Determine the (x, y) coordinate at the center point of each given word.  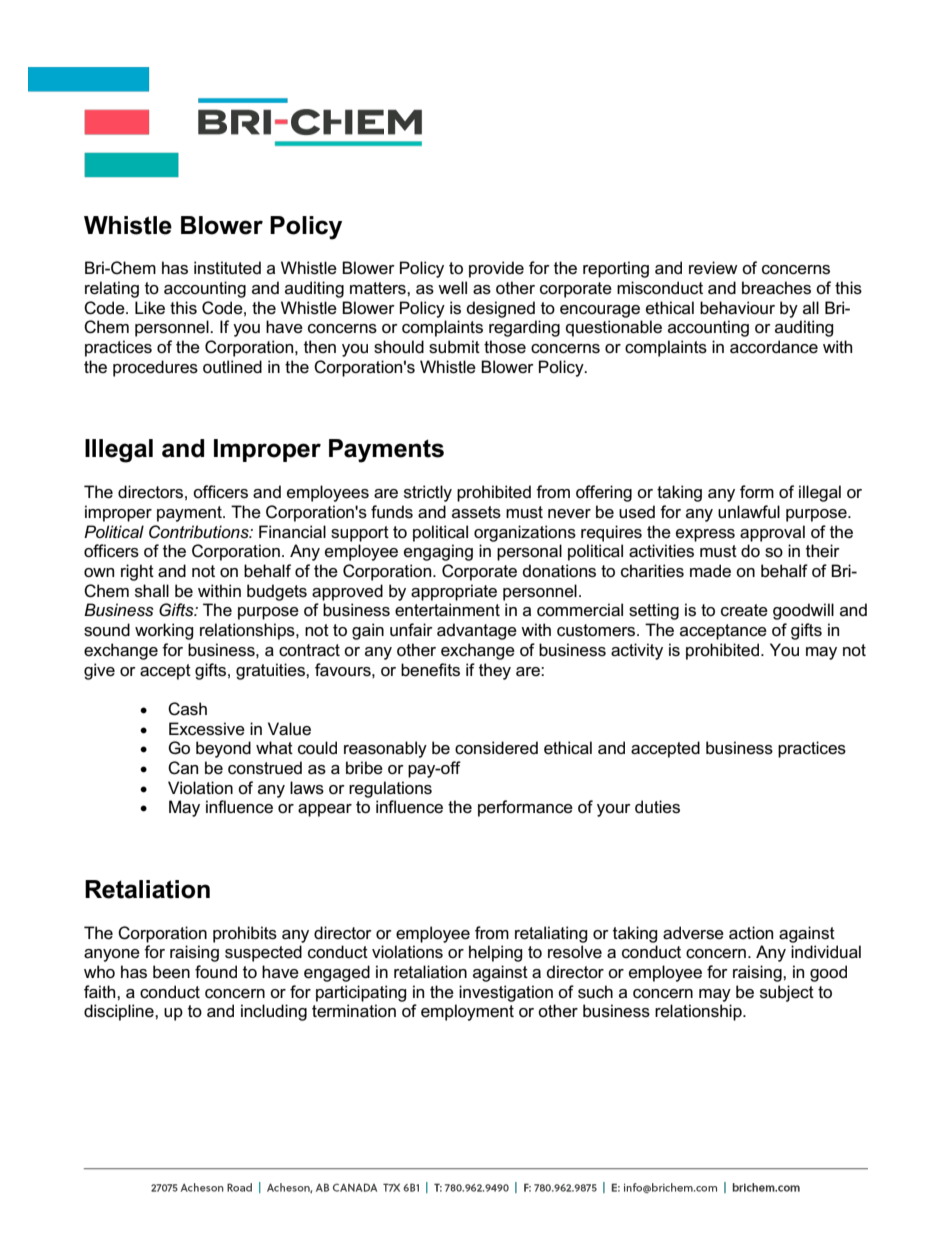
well (452, 287)
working (164, 631)
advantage (477, 631)
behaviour (737, 308)
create (744, 610)
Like (150, 307)
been (171, 972)
